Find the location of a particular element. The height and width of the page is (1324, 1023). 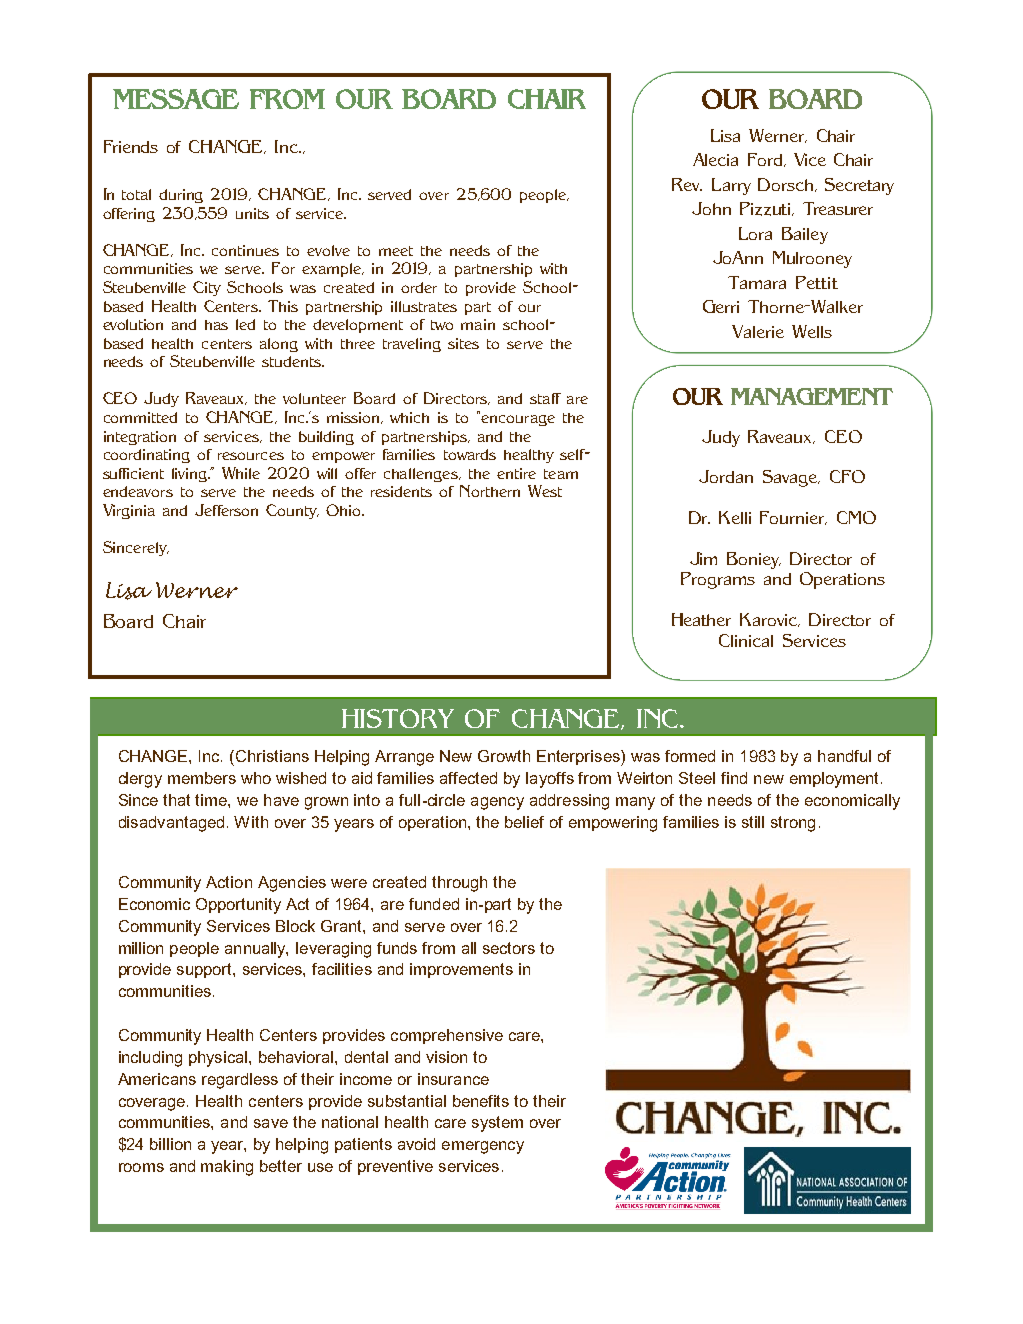

HISTORY is located at coordinates (398, 718).
